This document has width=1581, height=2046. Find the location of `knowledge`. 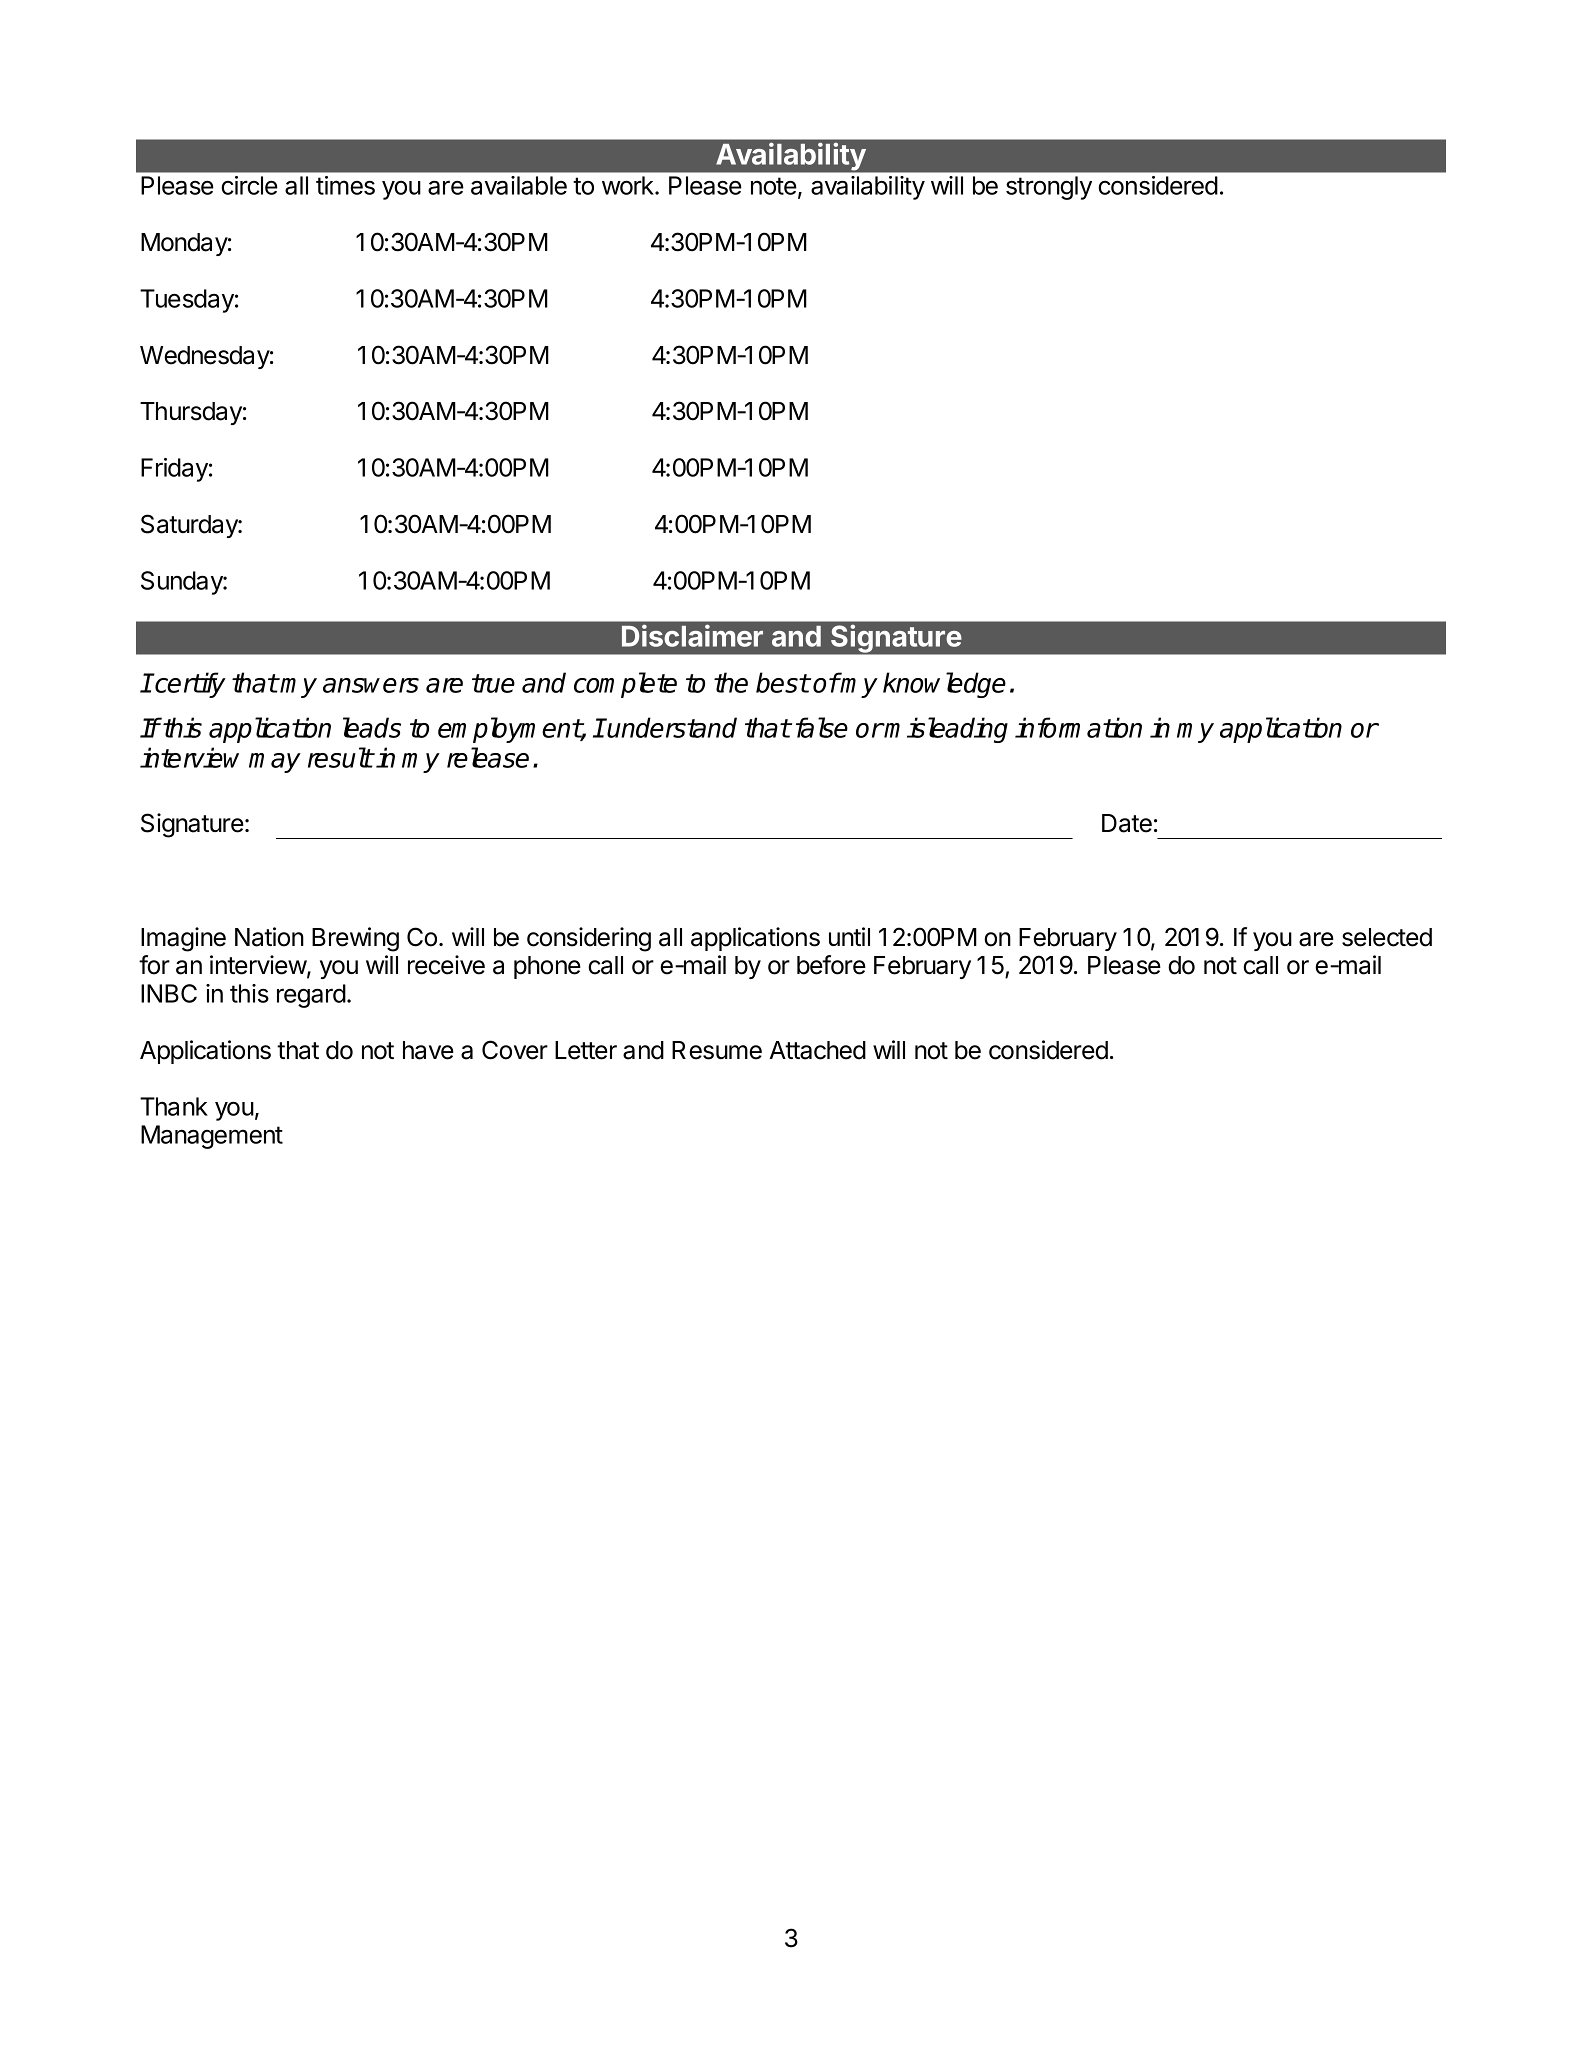

knowledge is located at coordinates (944, 685).
